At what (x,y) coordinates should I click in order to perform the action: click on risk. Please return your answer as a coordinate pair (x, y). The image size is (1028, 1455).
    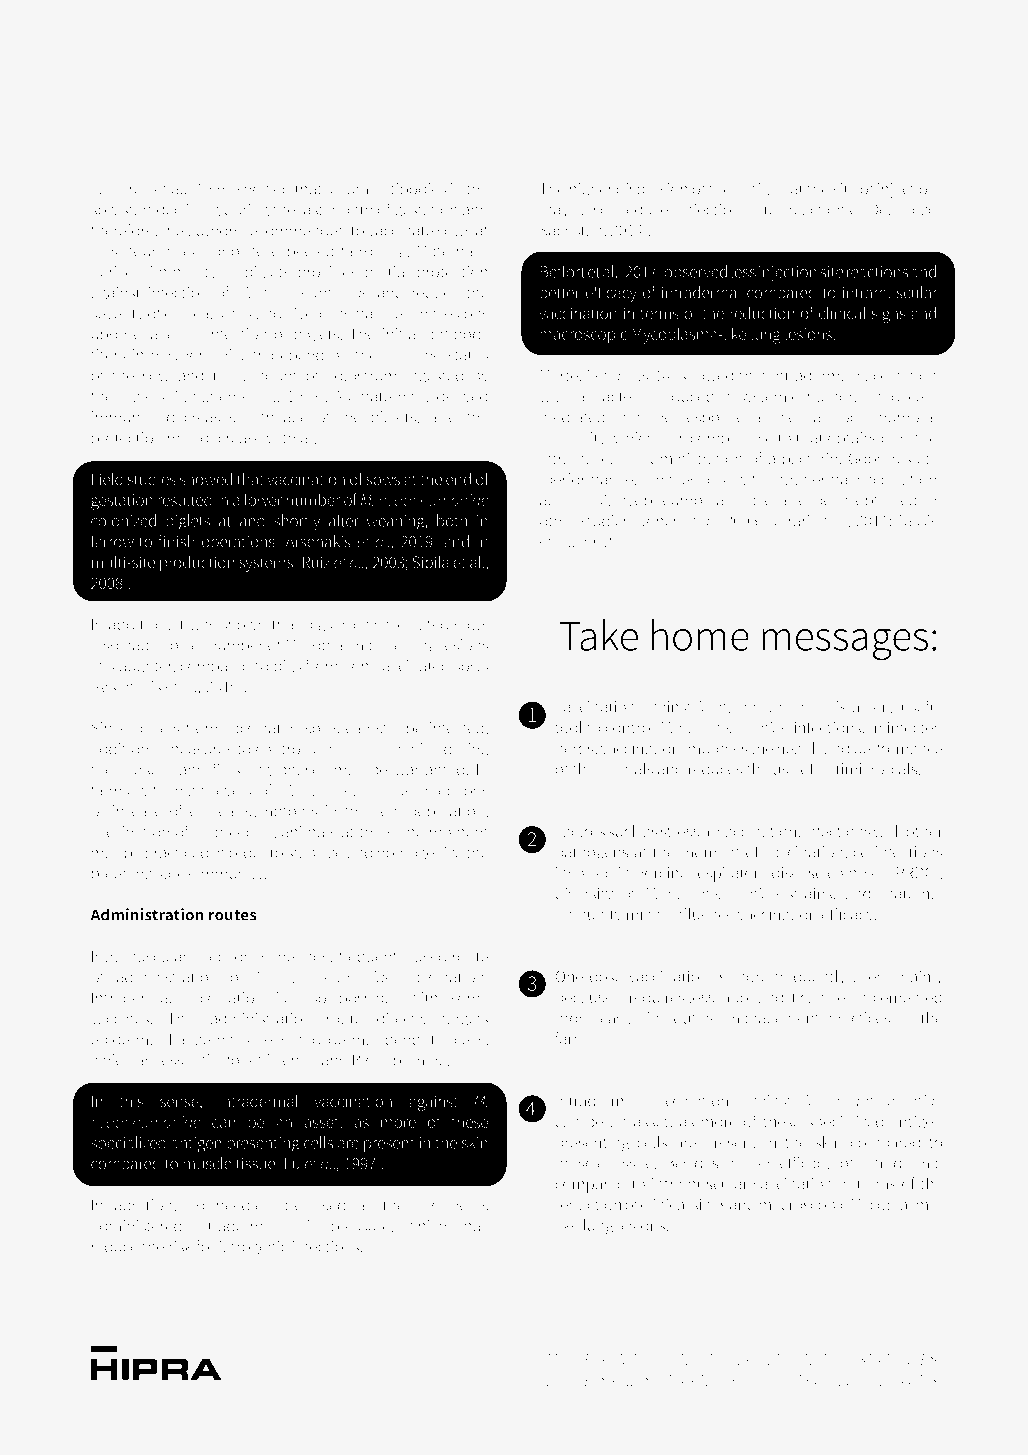
    Looking at the image, I should click on (181, 1246).
